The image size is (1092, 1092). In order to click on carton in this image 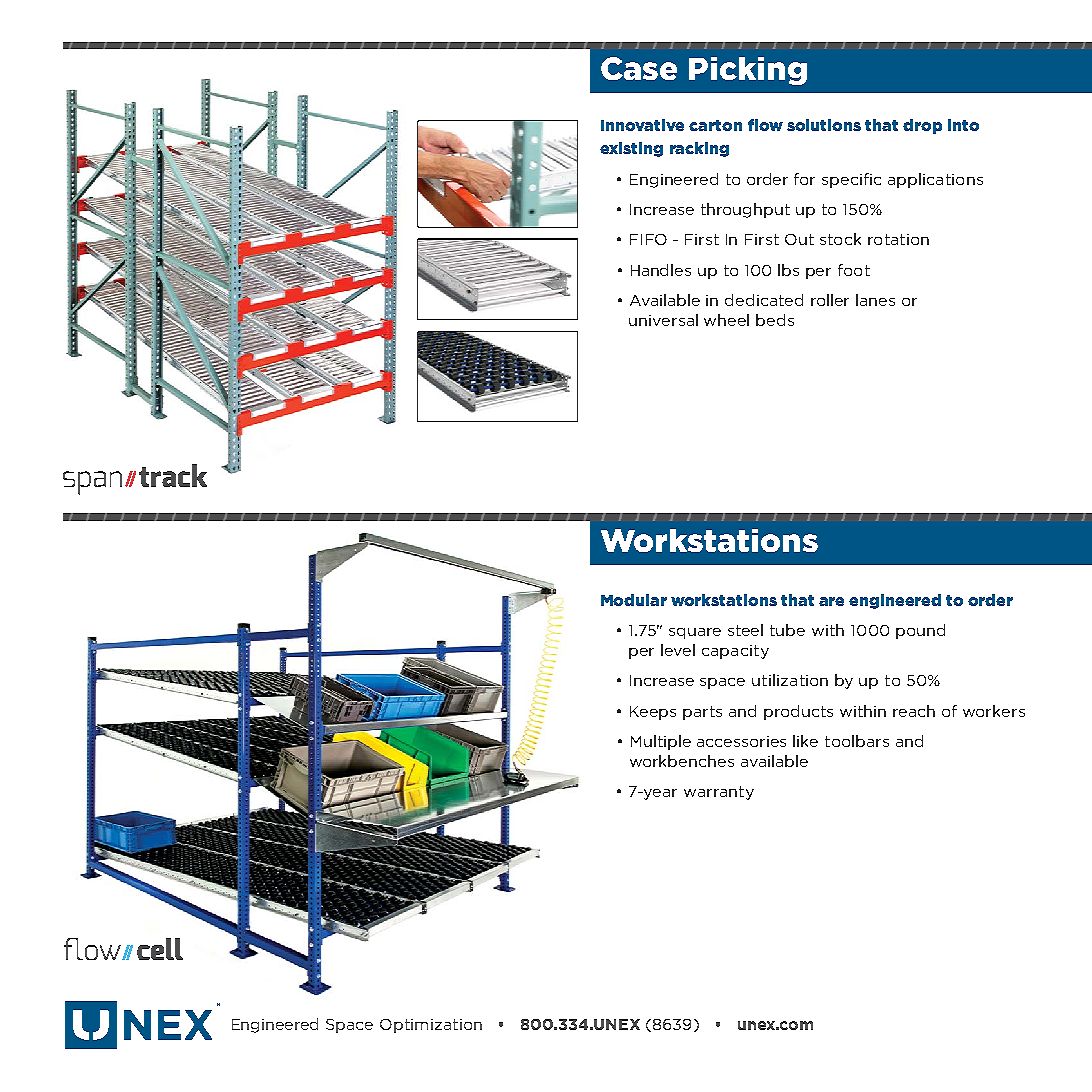, I will do `click(715, 125)`.
